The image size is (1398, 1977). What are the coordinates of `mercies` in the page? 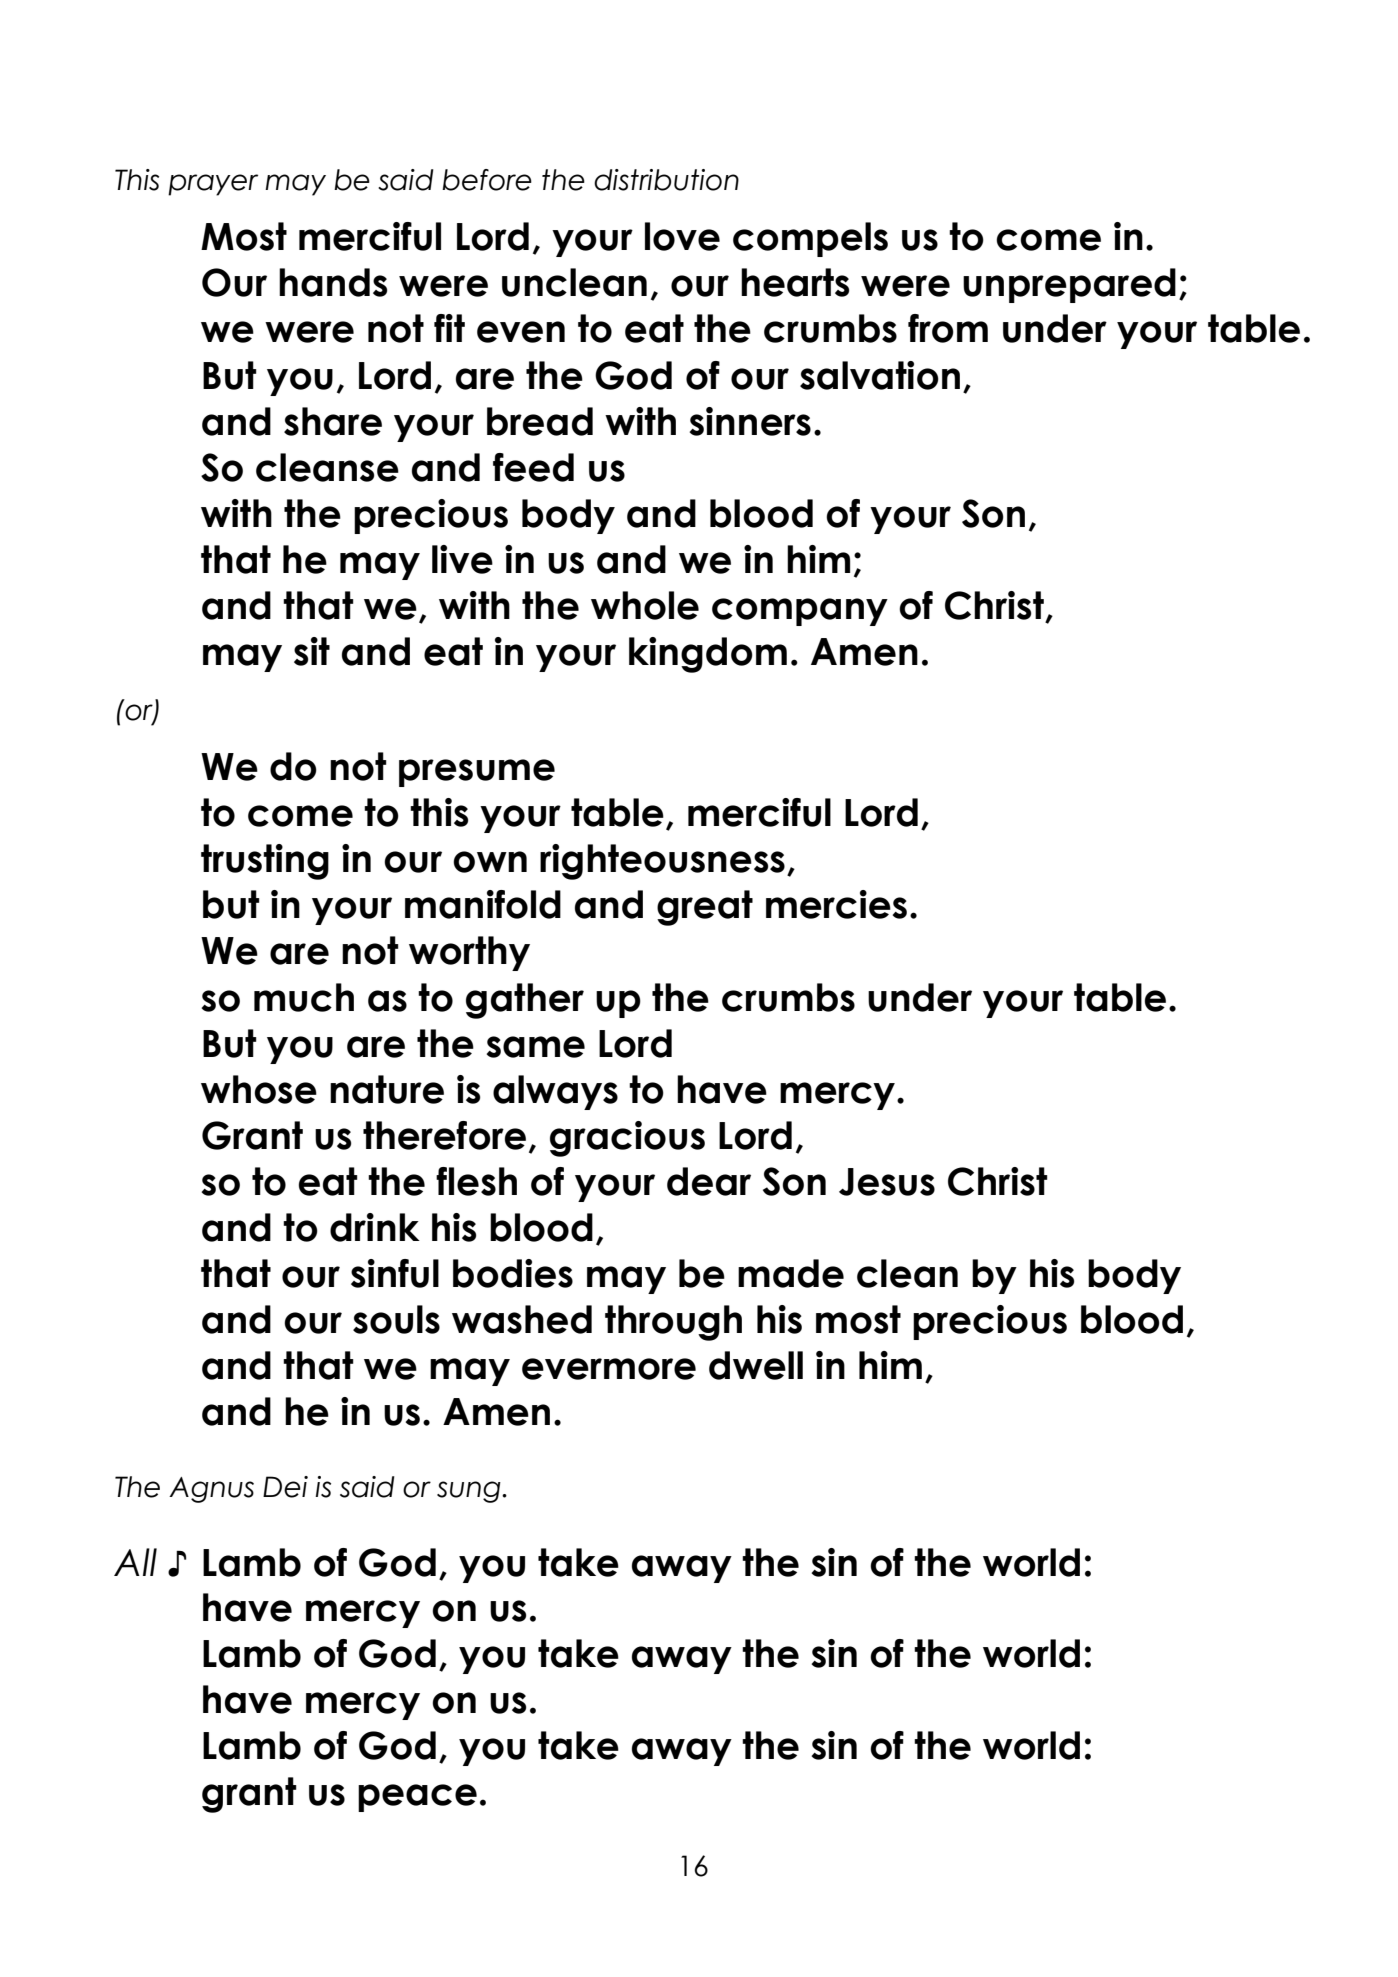 It's located at (836, 904).
